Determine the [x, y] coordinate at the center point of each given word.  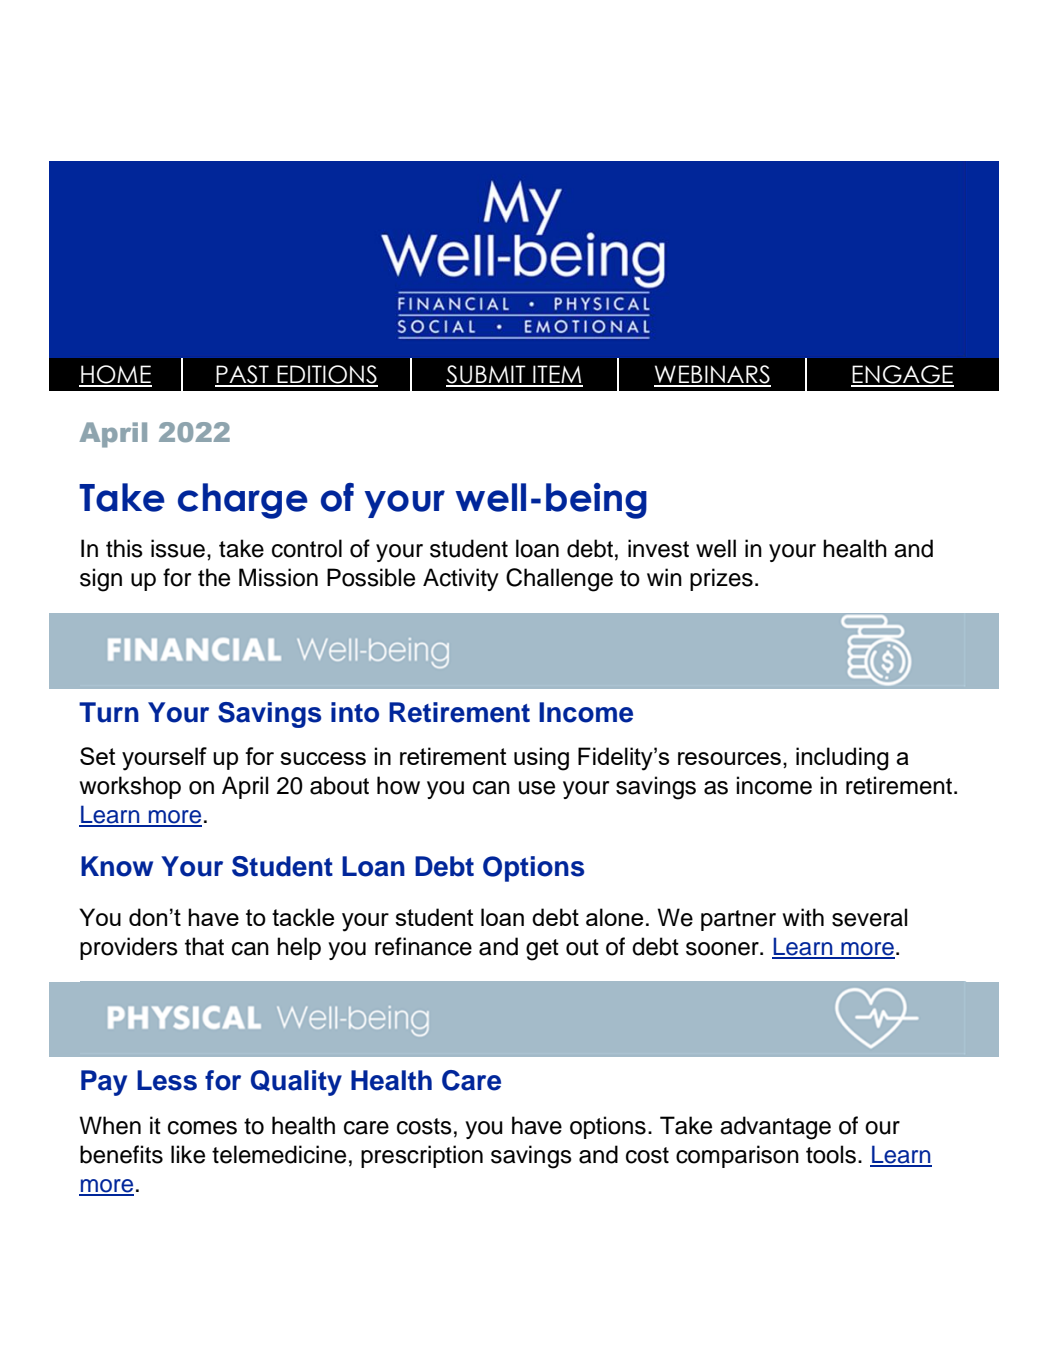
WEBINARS [712, 375]
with [803, 917]
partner [738, 920]
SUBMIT [487, 375]
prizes [721, 579]
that [204, 946]
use [537, 788]
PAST [243, 375]
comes [202, 1128]
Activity [461, 579]
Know [117, 866]
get [542, 950]
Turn [109, 712]
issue [179, 548]
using [541, 759]
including [842, 759]
